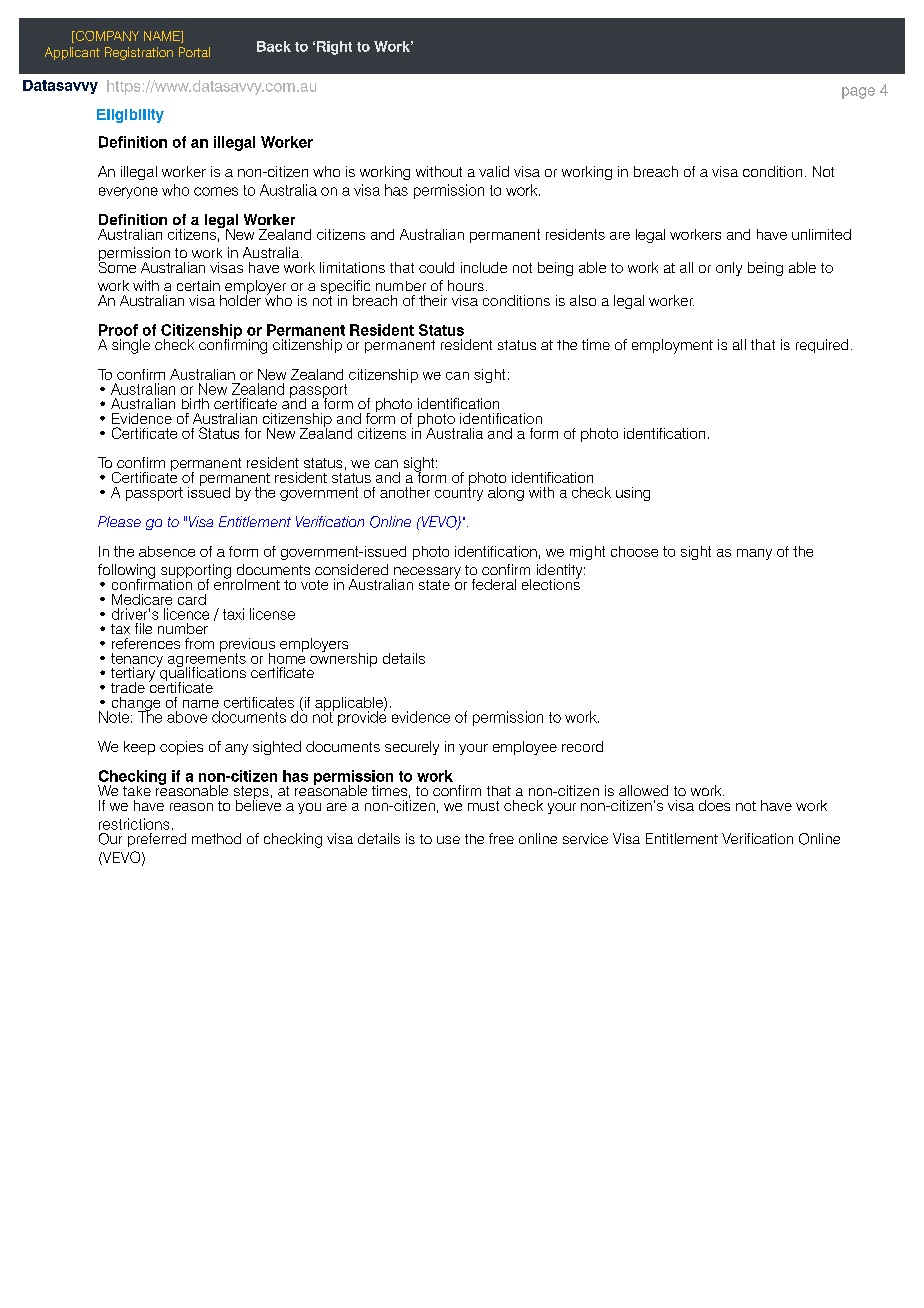 This document has height=1308, width=924. I want to click on page, so click(858, 93).
